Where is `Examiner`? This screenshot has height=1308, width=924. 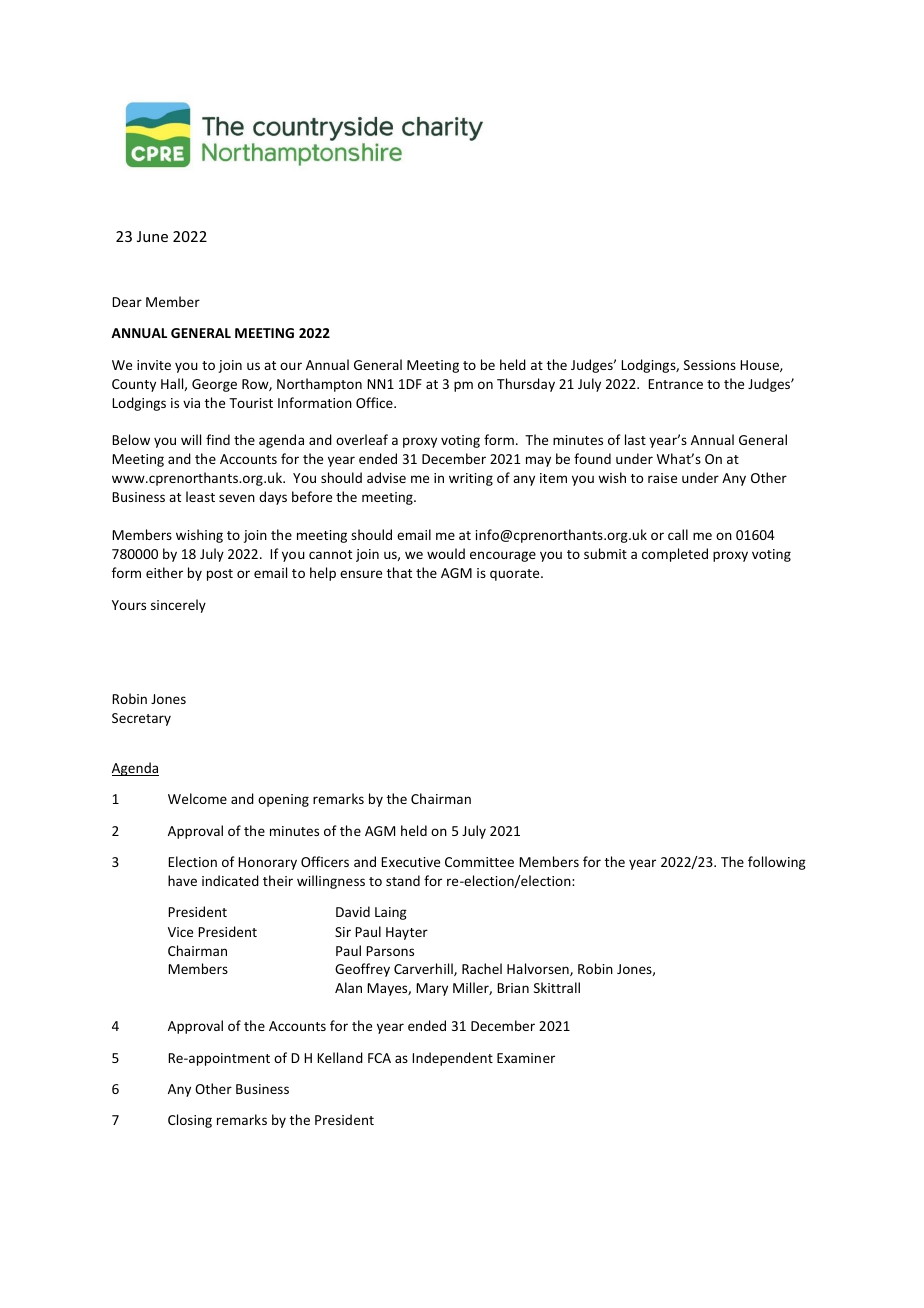
Examiner is located at coordinates (526, 1058).
